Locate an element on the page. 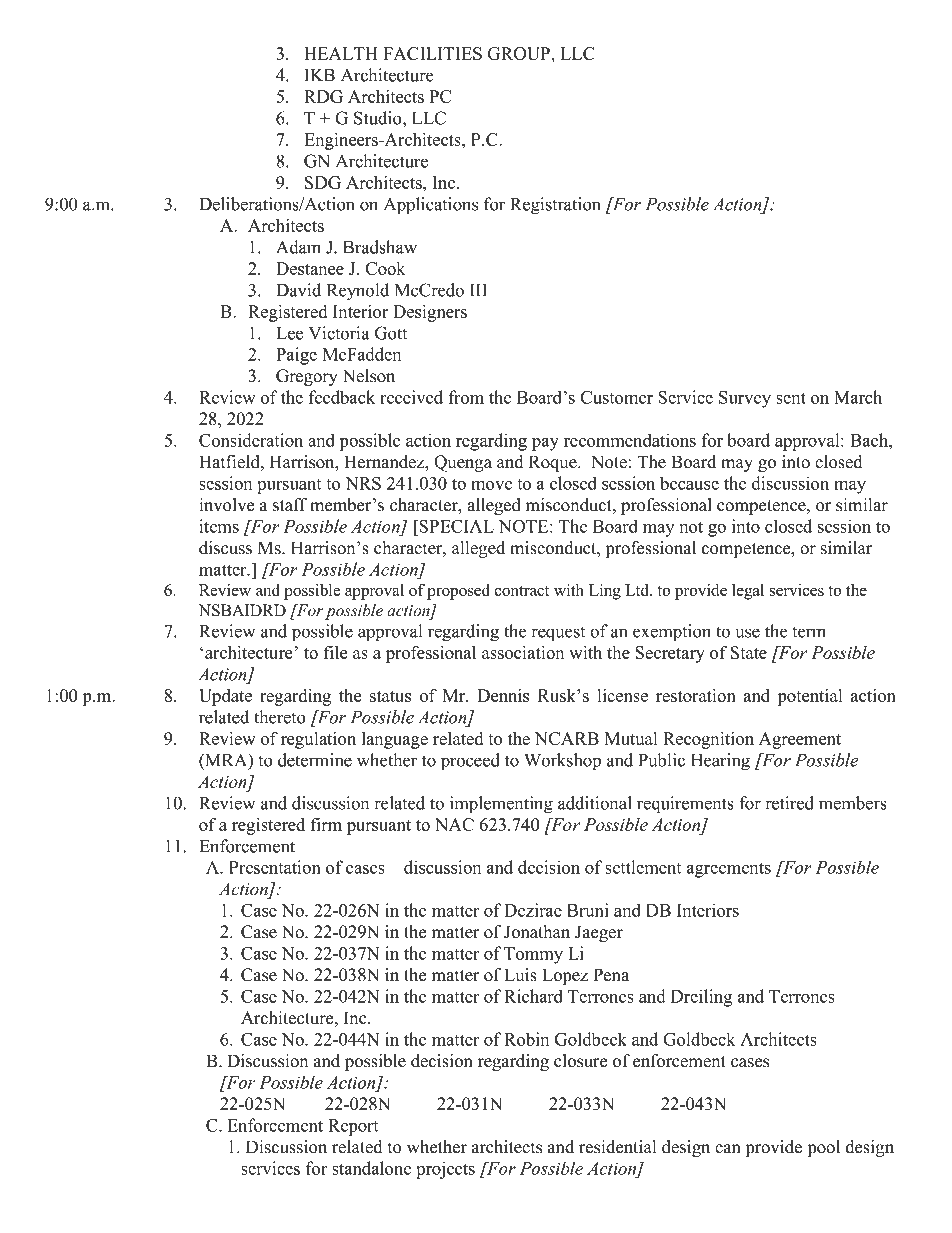  Survey is located at coordinates (745, 399).
